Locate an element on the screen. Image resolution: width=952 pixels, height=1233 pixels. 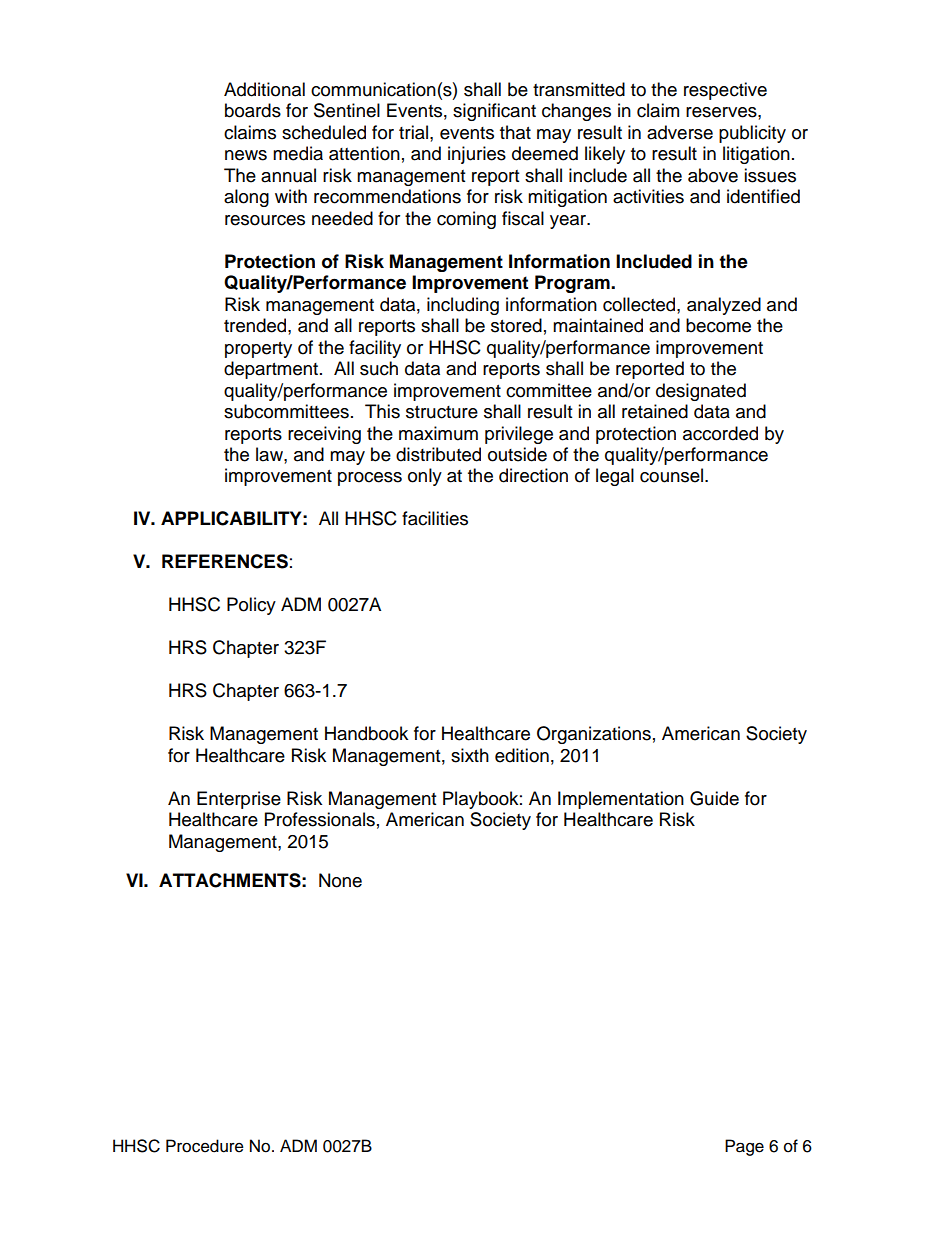
designated is located at coordinates (701, 392).
